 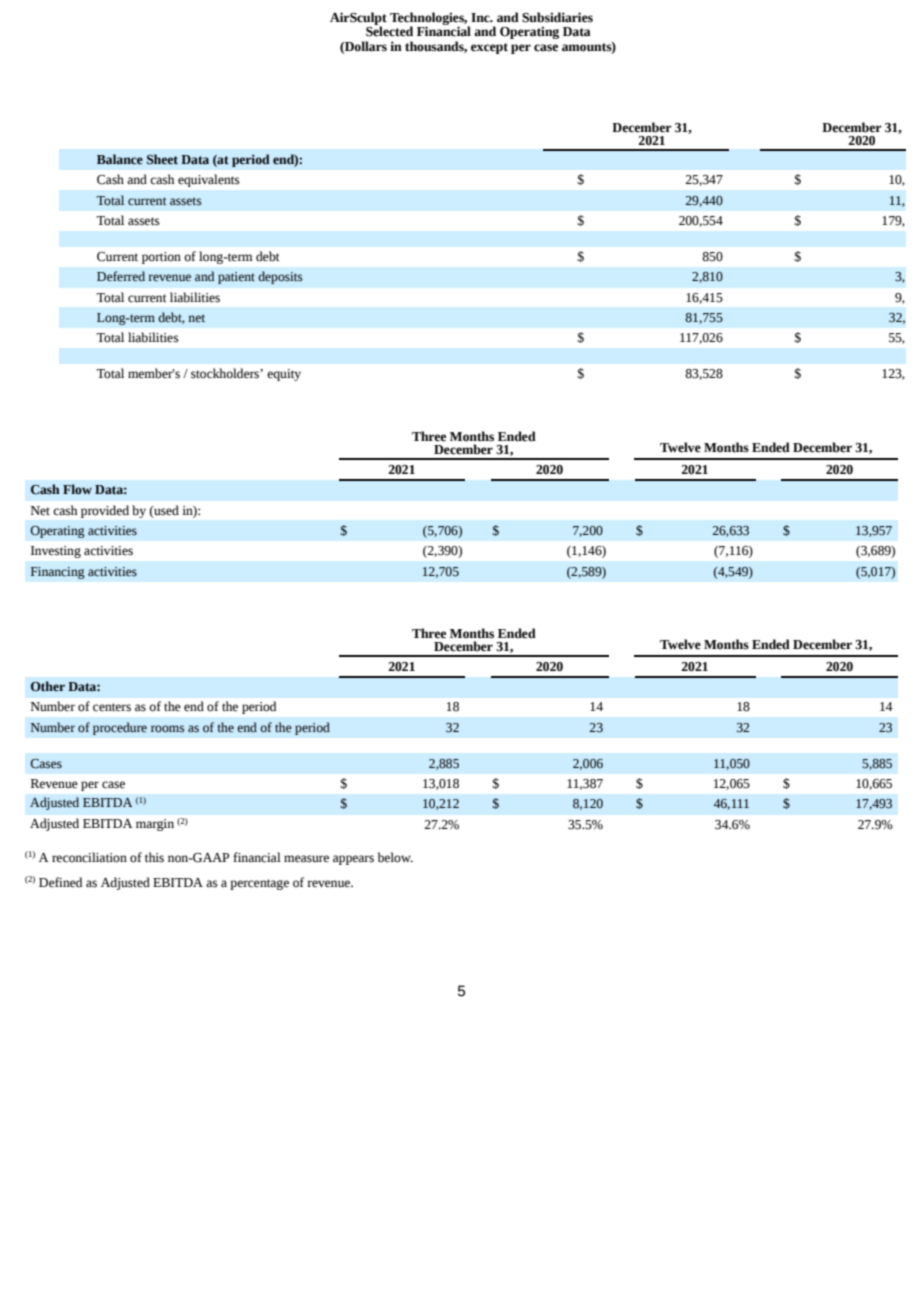 I want to click on measure, so click(x=306, y=859).
